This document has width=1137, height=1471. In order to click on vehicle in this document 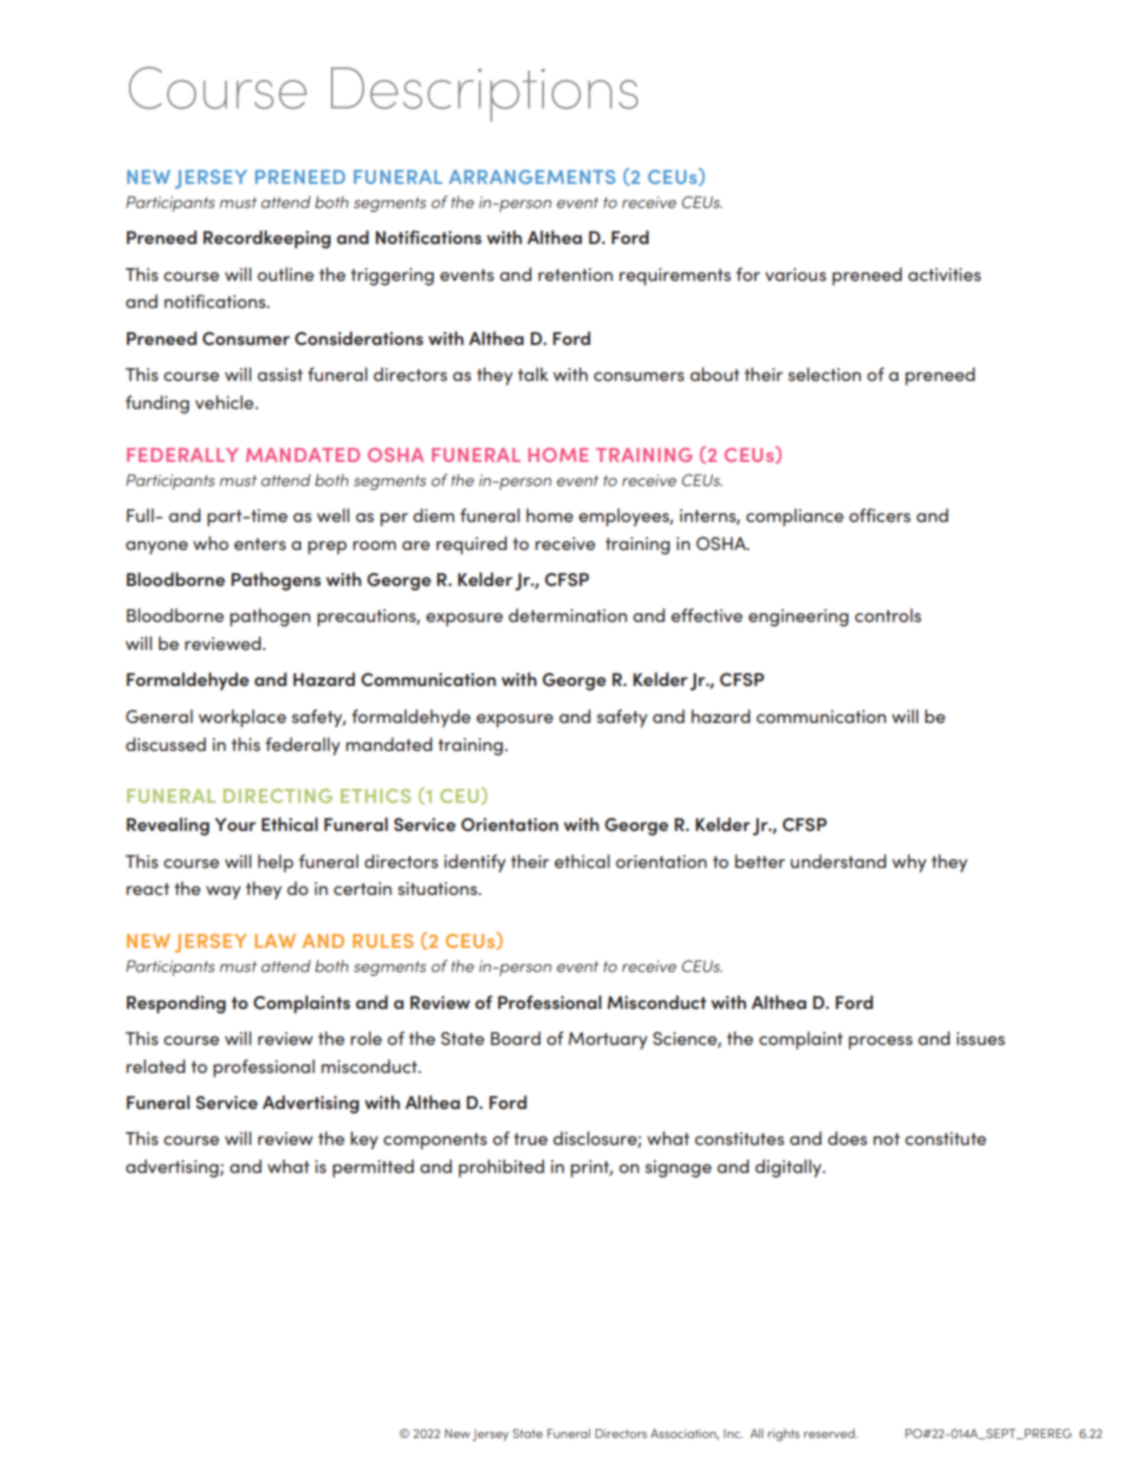, I will do `click(225, 402)`.
